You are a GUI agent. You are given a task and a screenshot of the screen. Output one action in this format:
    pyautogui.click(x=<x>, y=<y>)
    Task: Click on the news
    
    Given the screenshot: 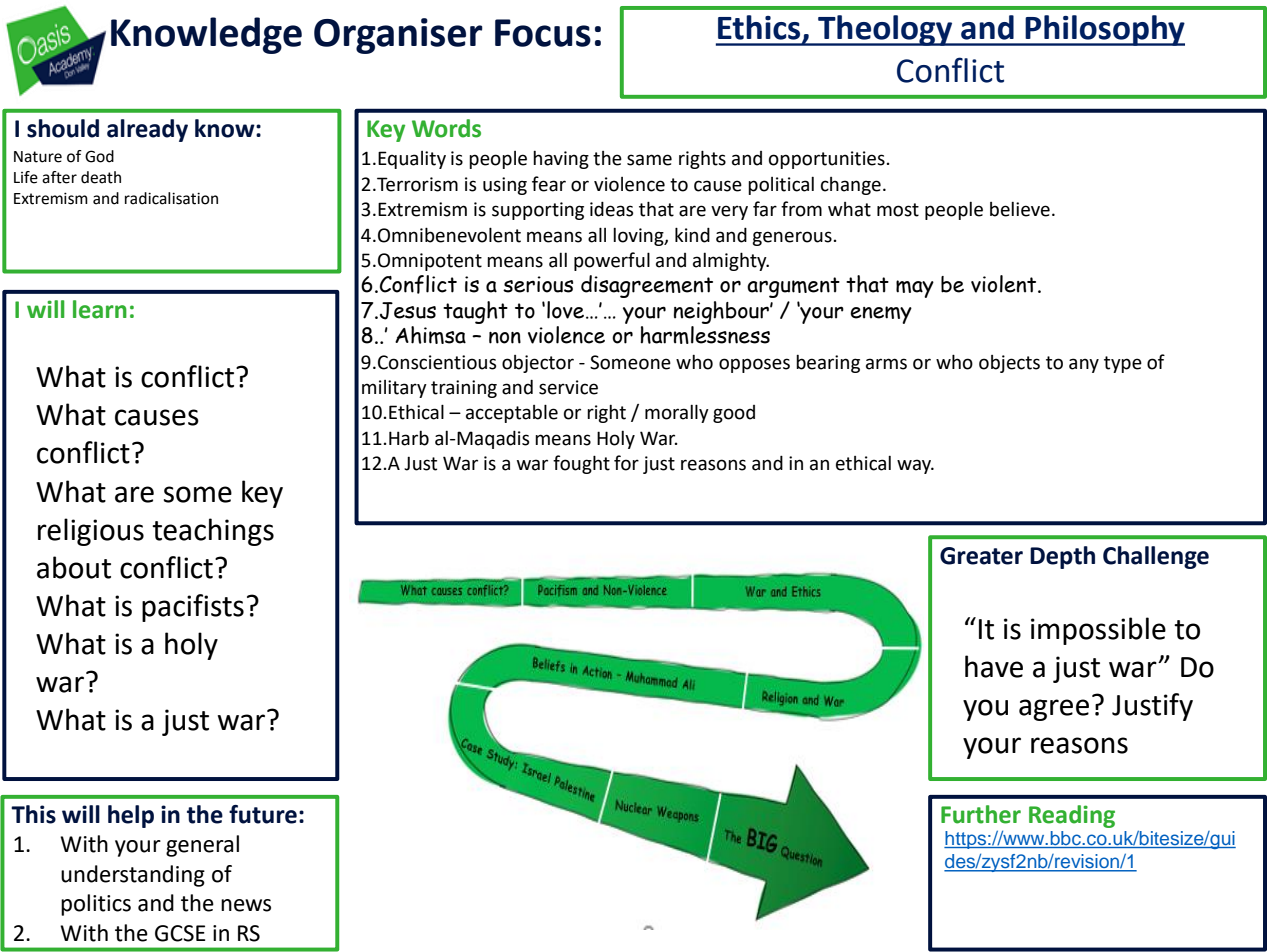 What is the action you would take?
    pyautogui.click(x=246, y=905)
